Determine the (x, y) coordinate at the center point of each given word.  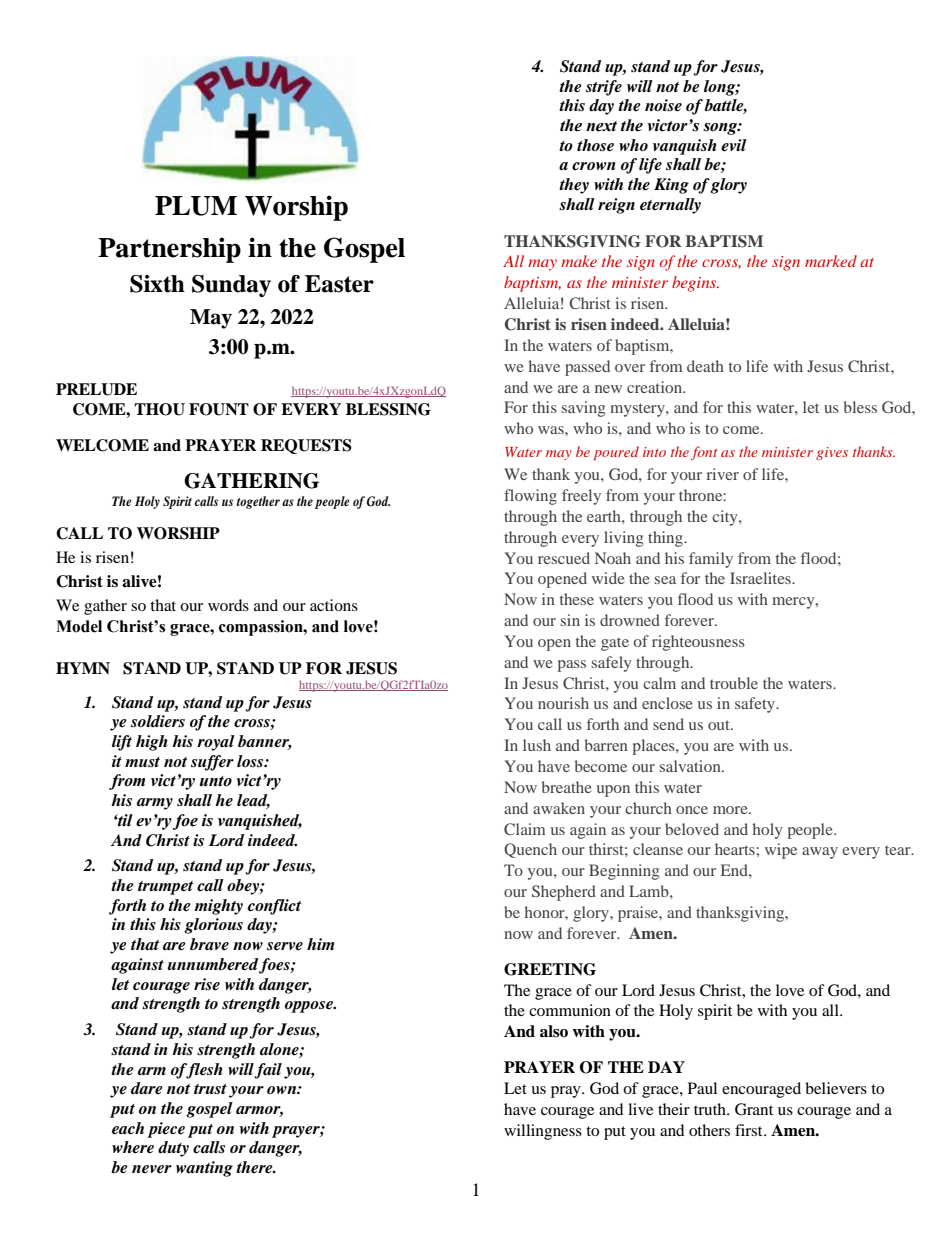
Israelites (761, 578)
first (750, 1130)
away (820, 853)
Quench (530, 850)
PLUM (196, 206)
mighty (218, 907)
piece (166, 1130)
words (228, 605)
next (601, 126)
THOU (159, 409)
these (577, 599)
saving (584, 409)
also (554, 1031)
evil (734, 145)
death (705, 366)
